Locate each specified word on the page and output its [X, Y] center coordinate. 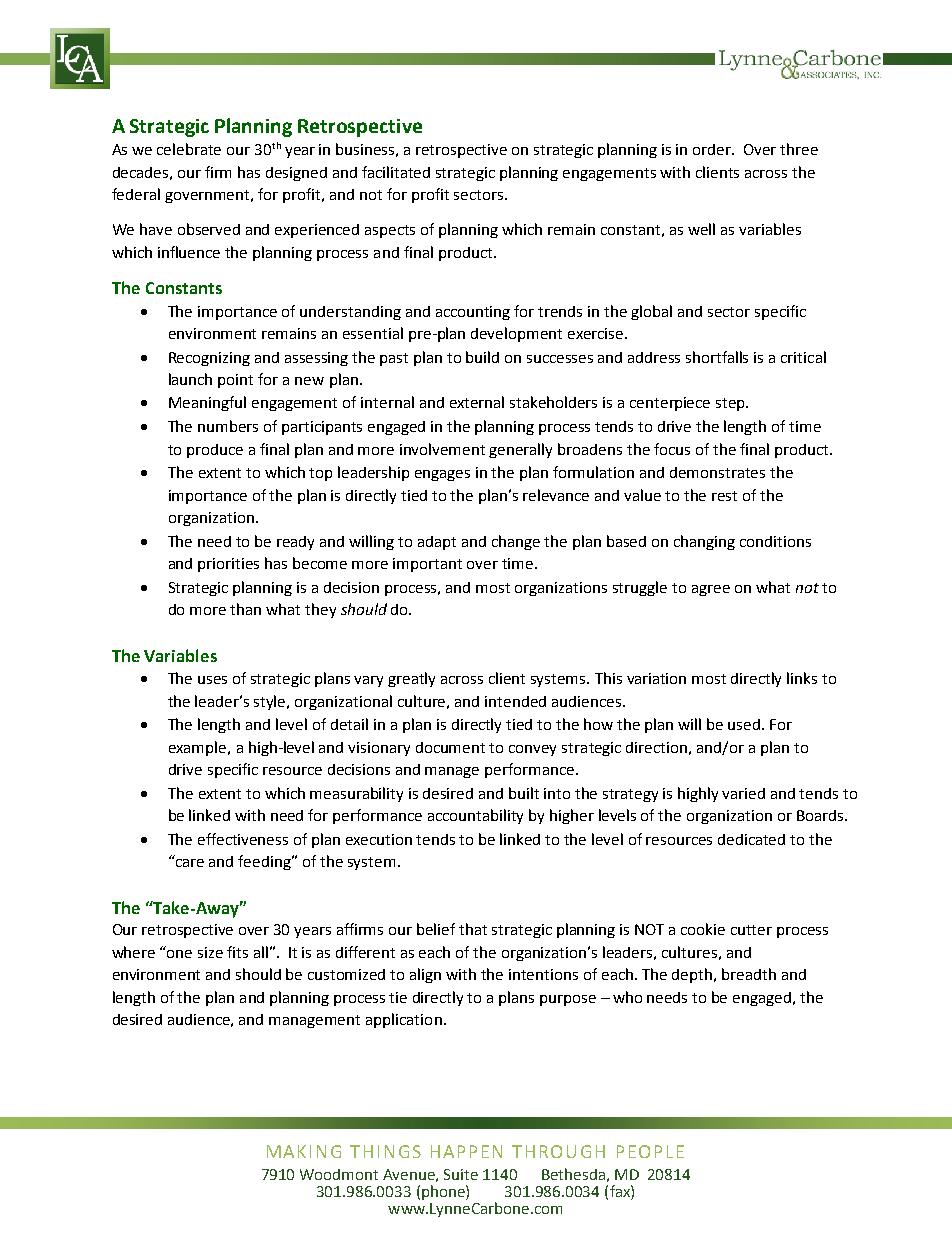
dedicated [751, 839]
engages [442, 475]
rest [724, 496]
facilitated [396, 172]
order [713, 149]
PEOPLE [650, 1151]
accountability [475, 816]
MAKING [304, 1151]
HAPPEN [466, 1151]
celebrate [189, 149]
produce [215, 451]
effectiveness [243, 839]
